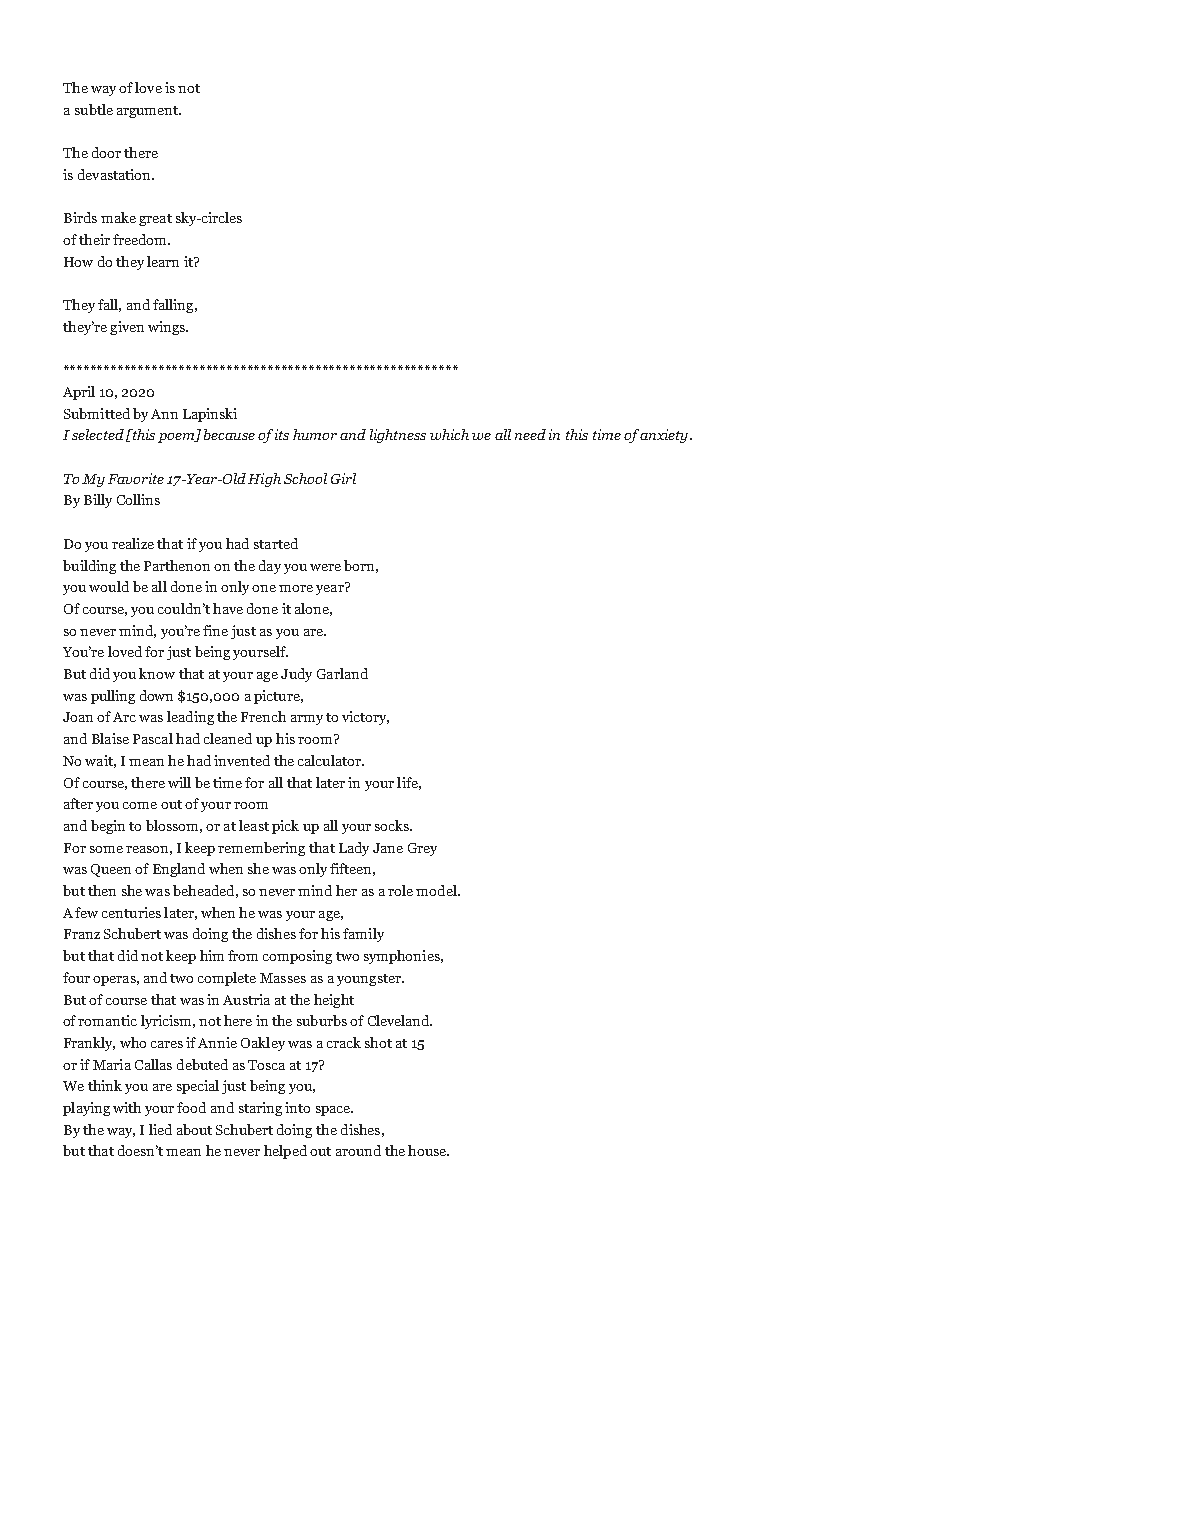  What do you see at coordinates (155, 220) in the screenshot?
I see `great` at bounding box center [155, 220].
